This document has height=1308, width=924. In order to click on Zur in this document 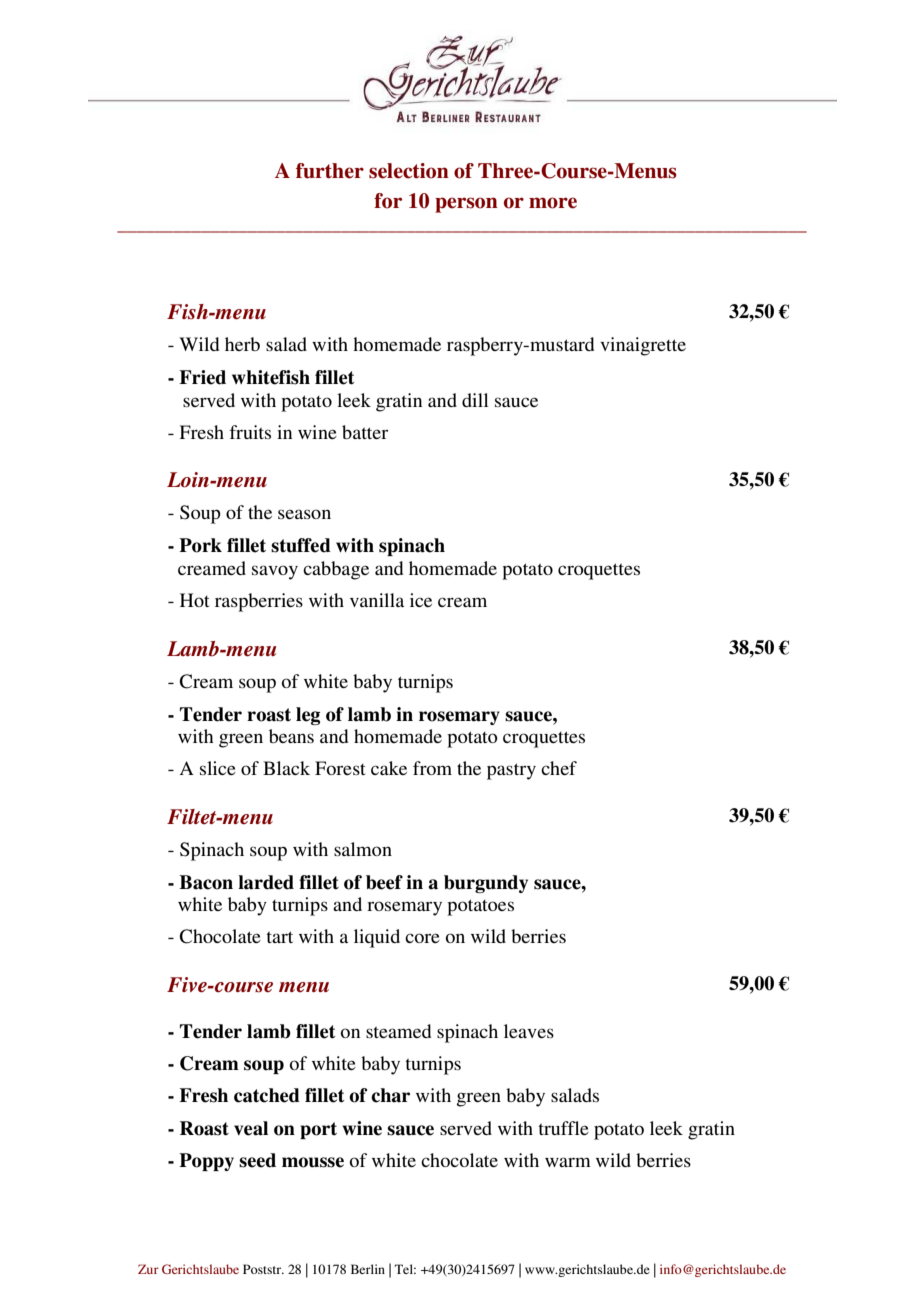, I will do `click(148, 1269)`.
